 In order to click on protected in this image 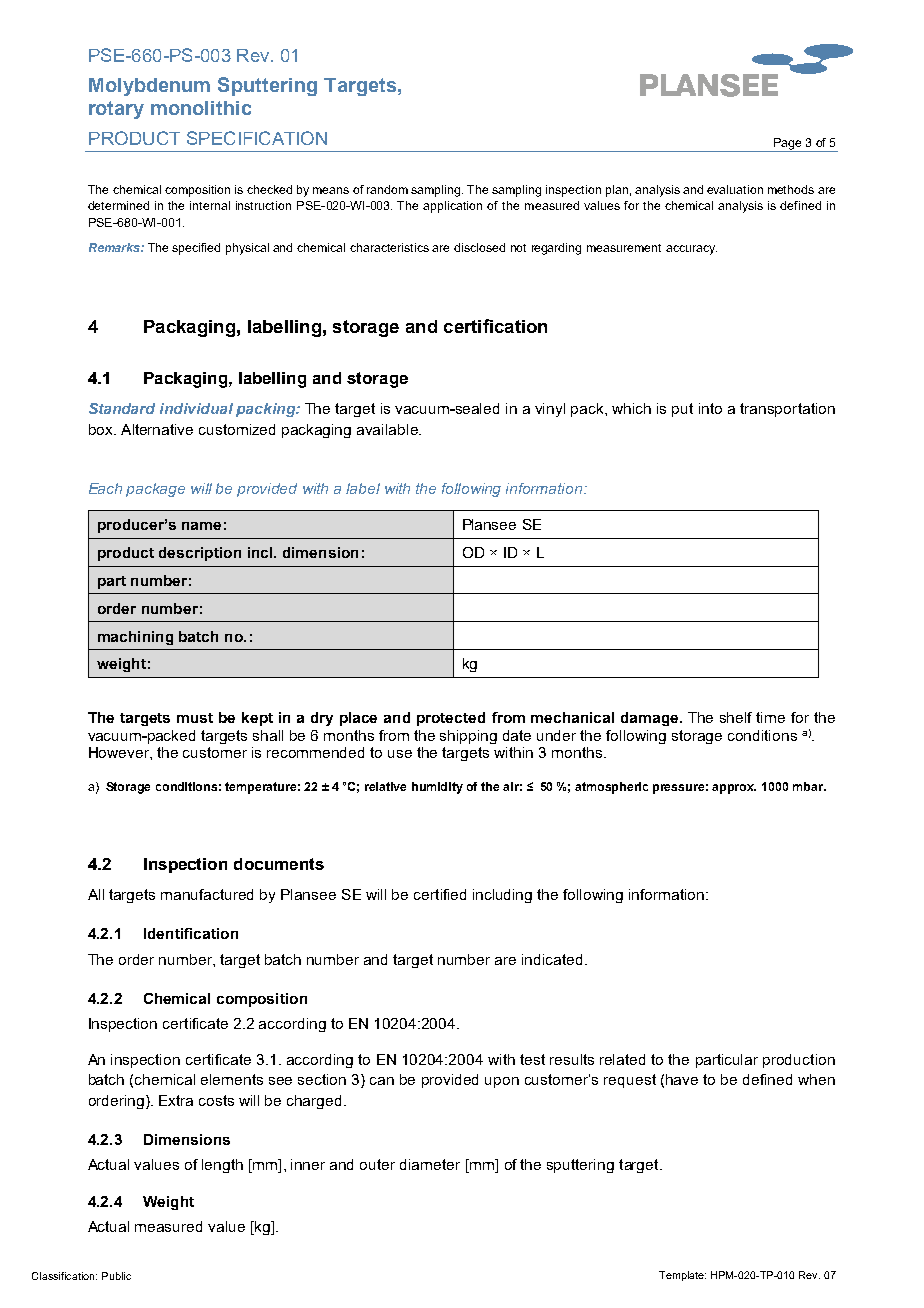, I will do `click(451, 719)`.
